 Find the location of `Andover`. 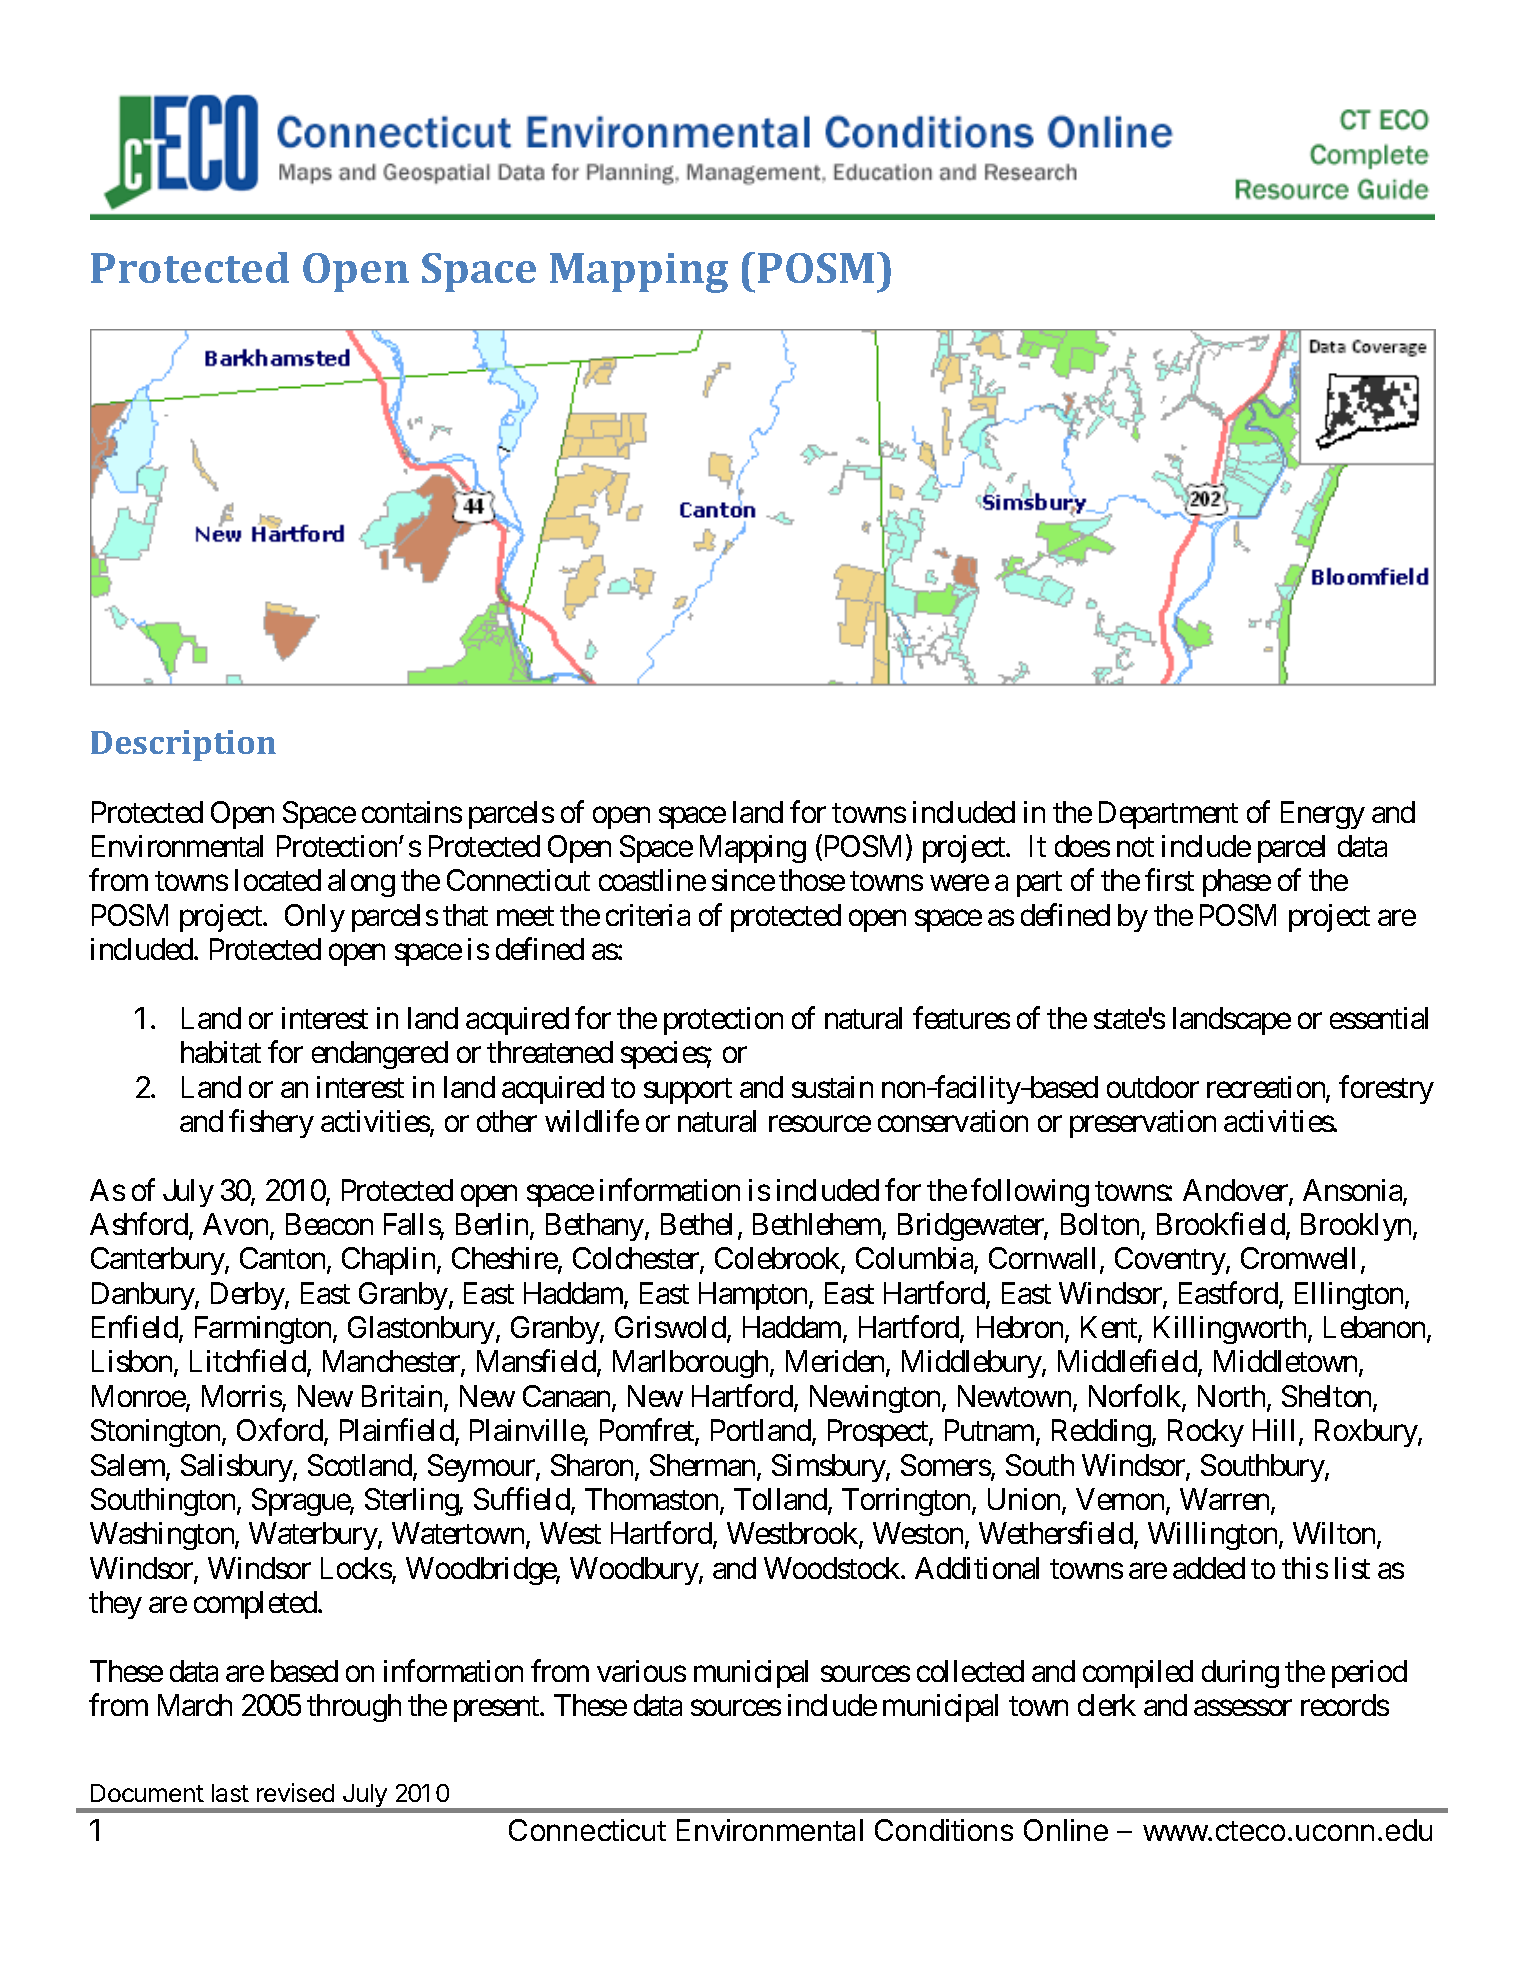

Andover is located at coordinates (1236, 1191).
